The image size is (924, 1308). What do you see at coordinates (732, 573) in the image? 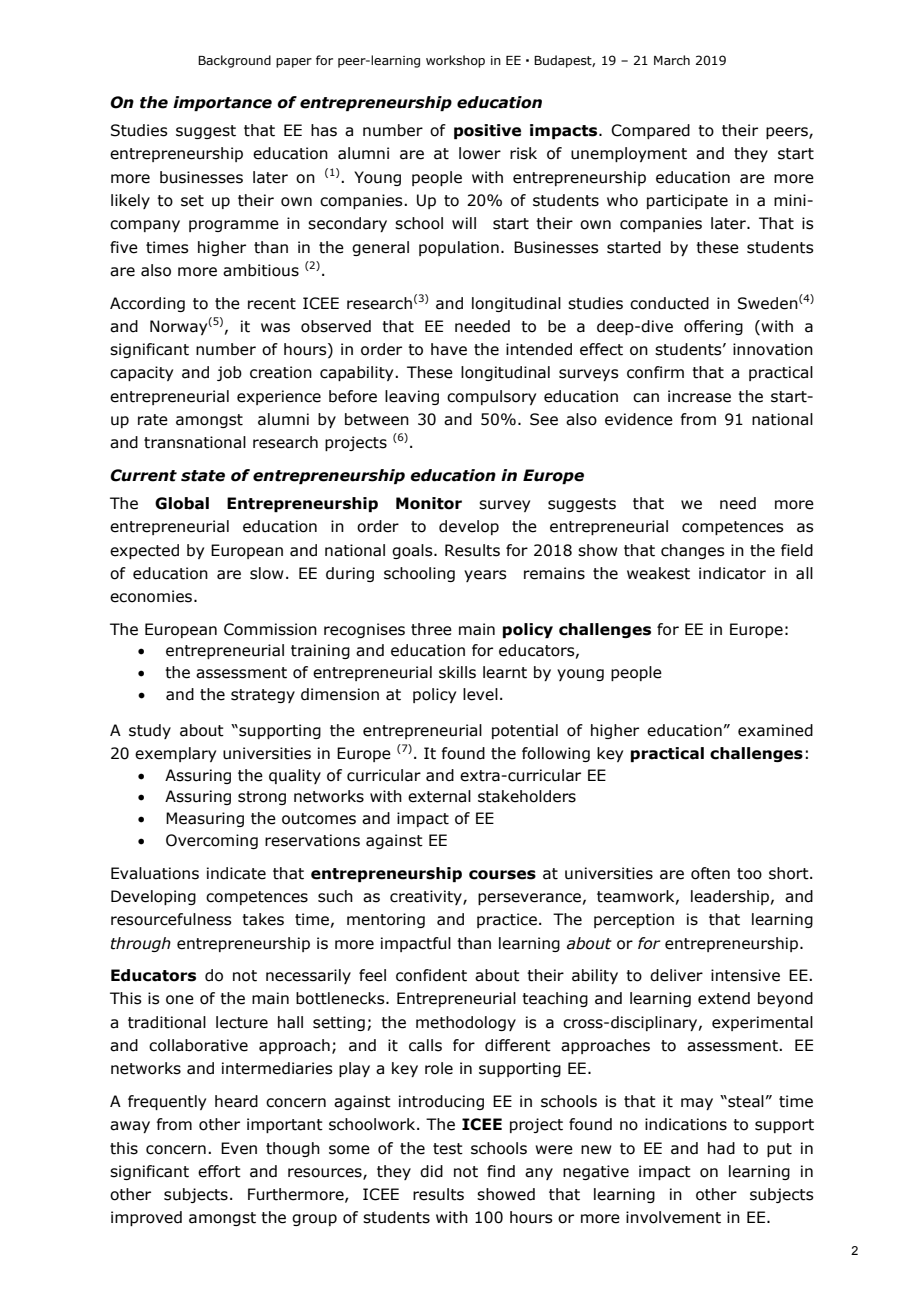
I see `indicator` at bounding box center [732, 573].
